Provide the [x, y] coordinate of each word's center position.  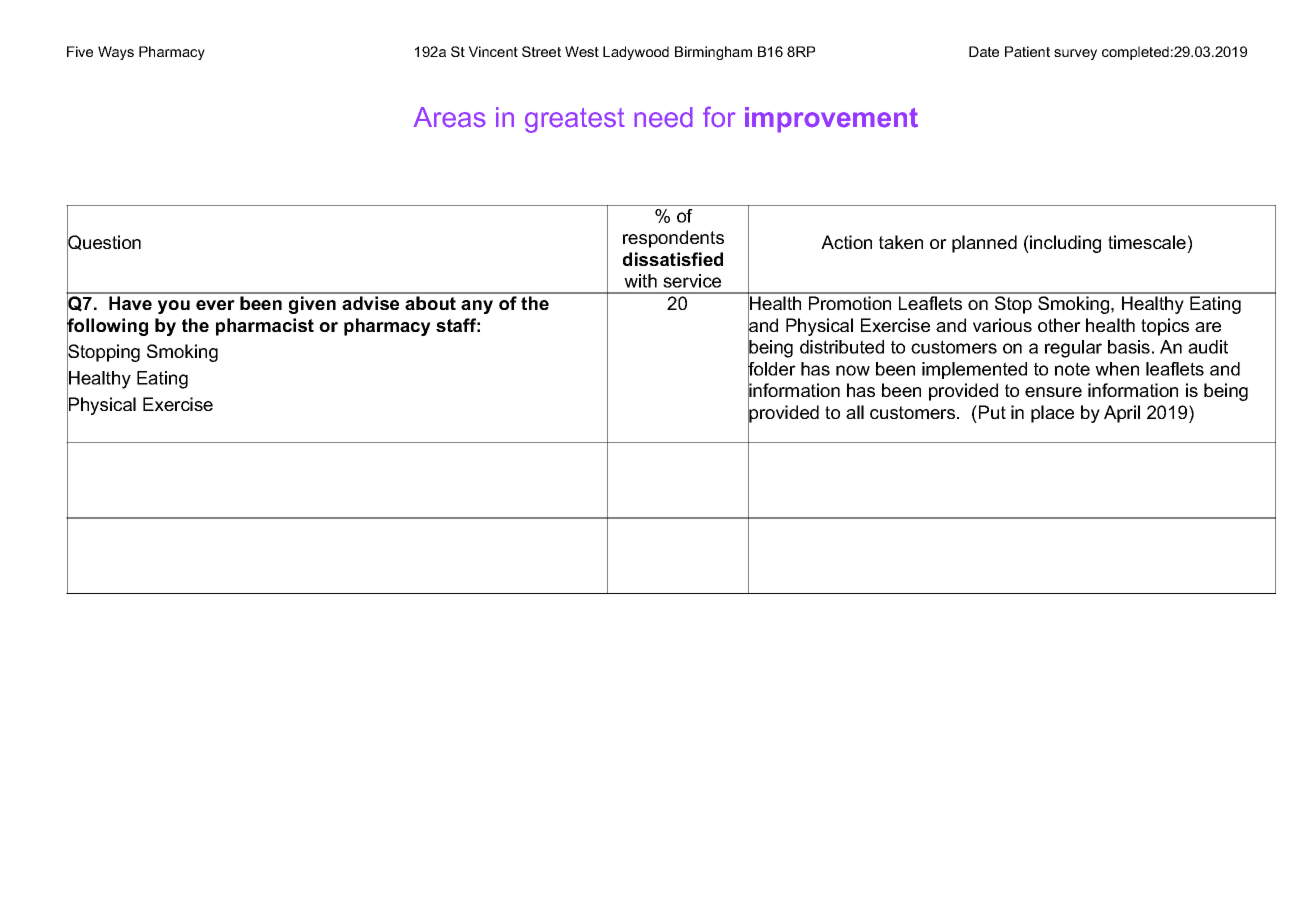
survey [1075, 54]
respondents [673, 239]
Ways [116, 53]
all [855, 412]
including [1064, 244]
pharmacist [265, 327]
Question [104, 243]
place [1052, 414]
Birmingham [713, 53]
